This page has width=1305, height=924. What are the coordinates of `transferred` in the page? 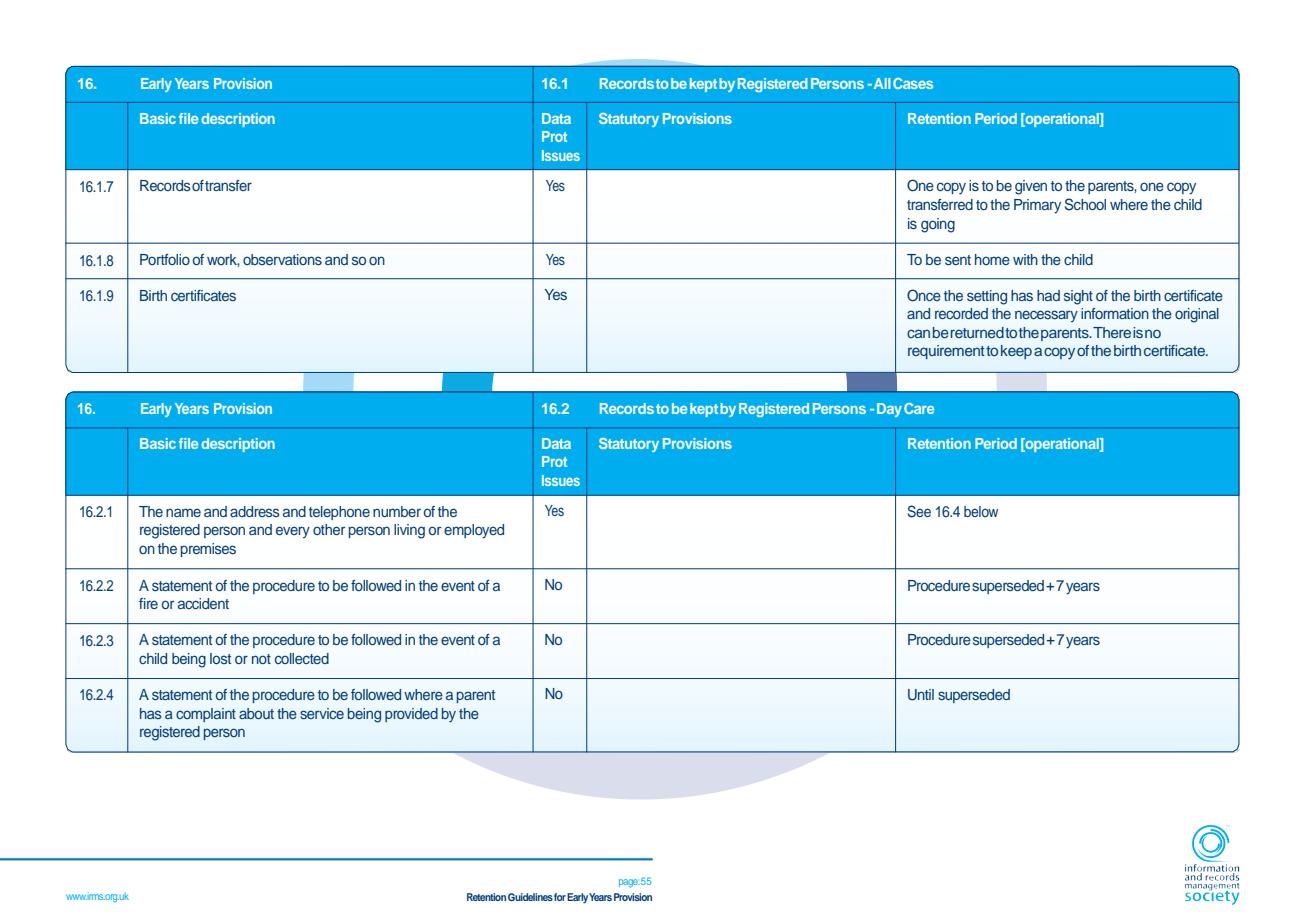 It's located at (940, 204).
